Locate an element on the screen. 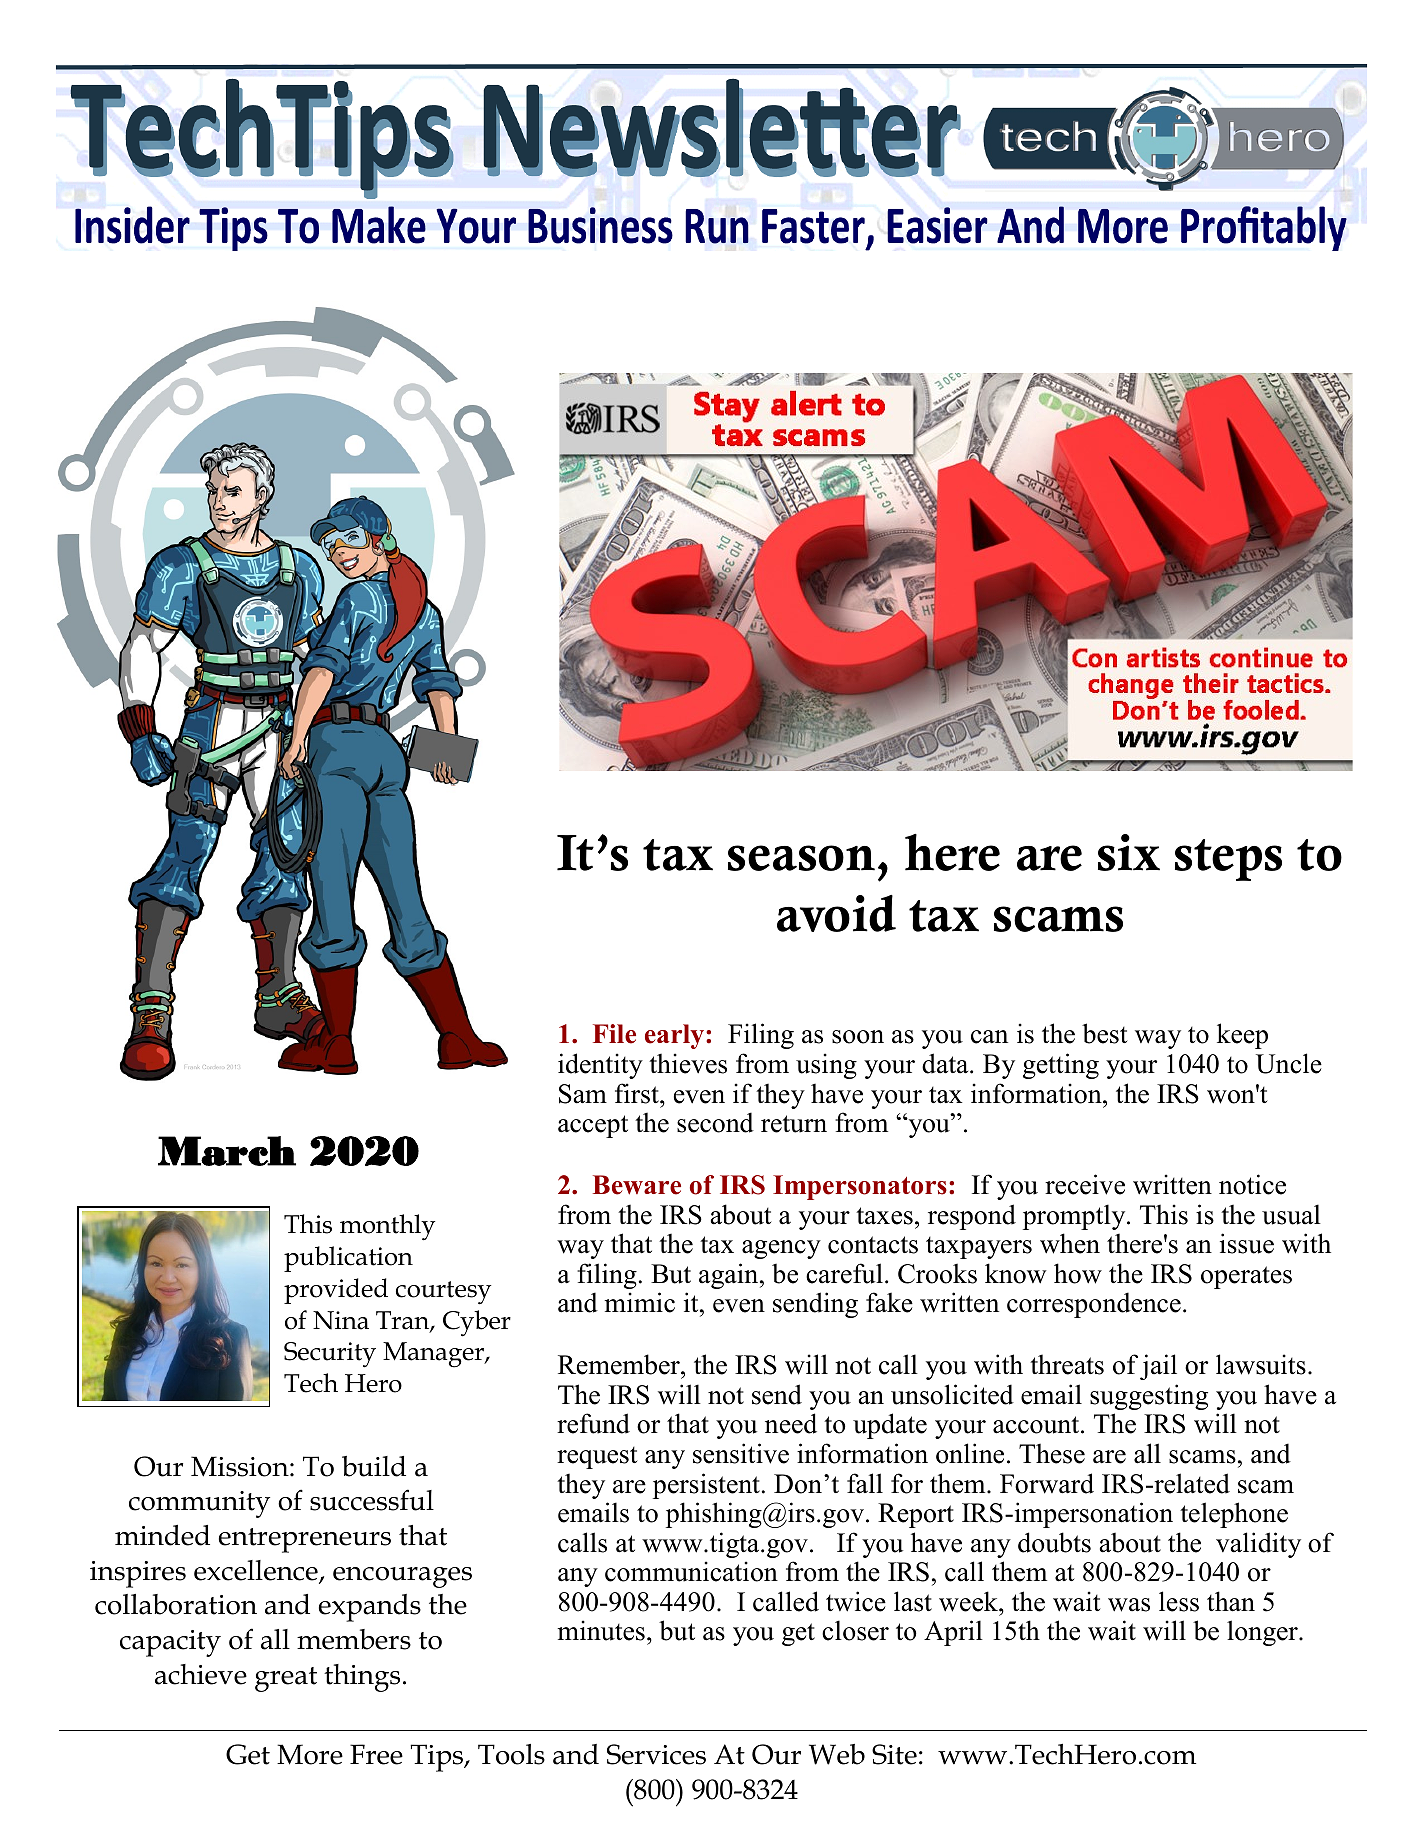  build is located at coordinates (374, 1466).
